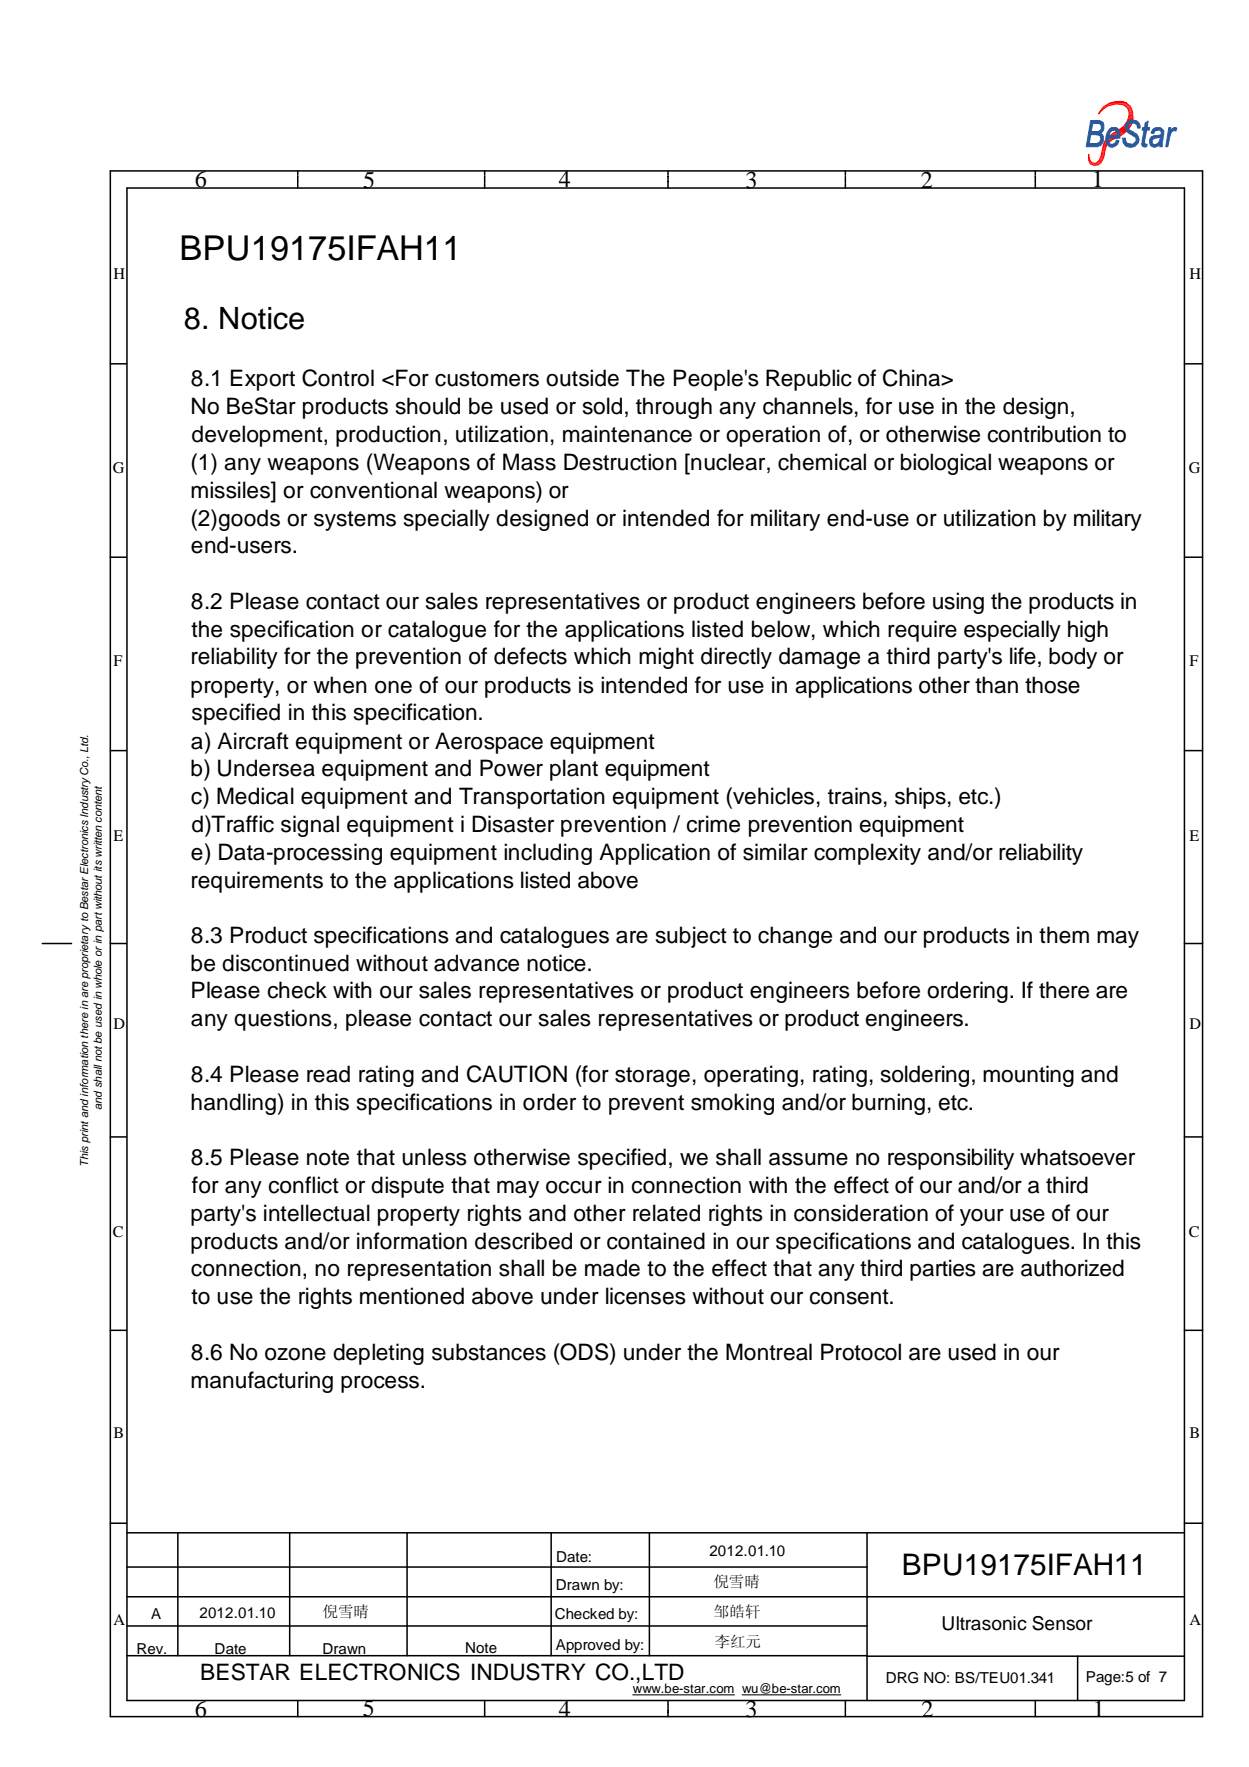 This page has height=1767, width=1249. What do you see at coordinates (713, 824) in the page?
I see `crime` at bounding box center [713, 824].
